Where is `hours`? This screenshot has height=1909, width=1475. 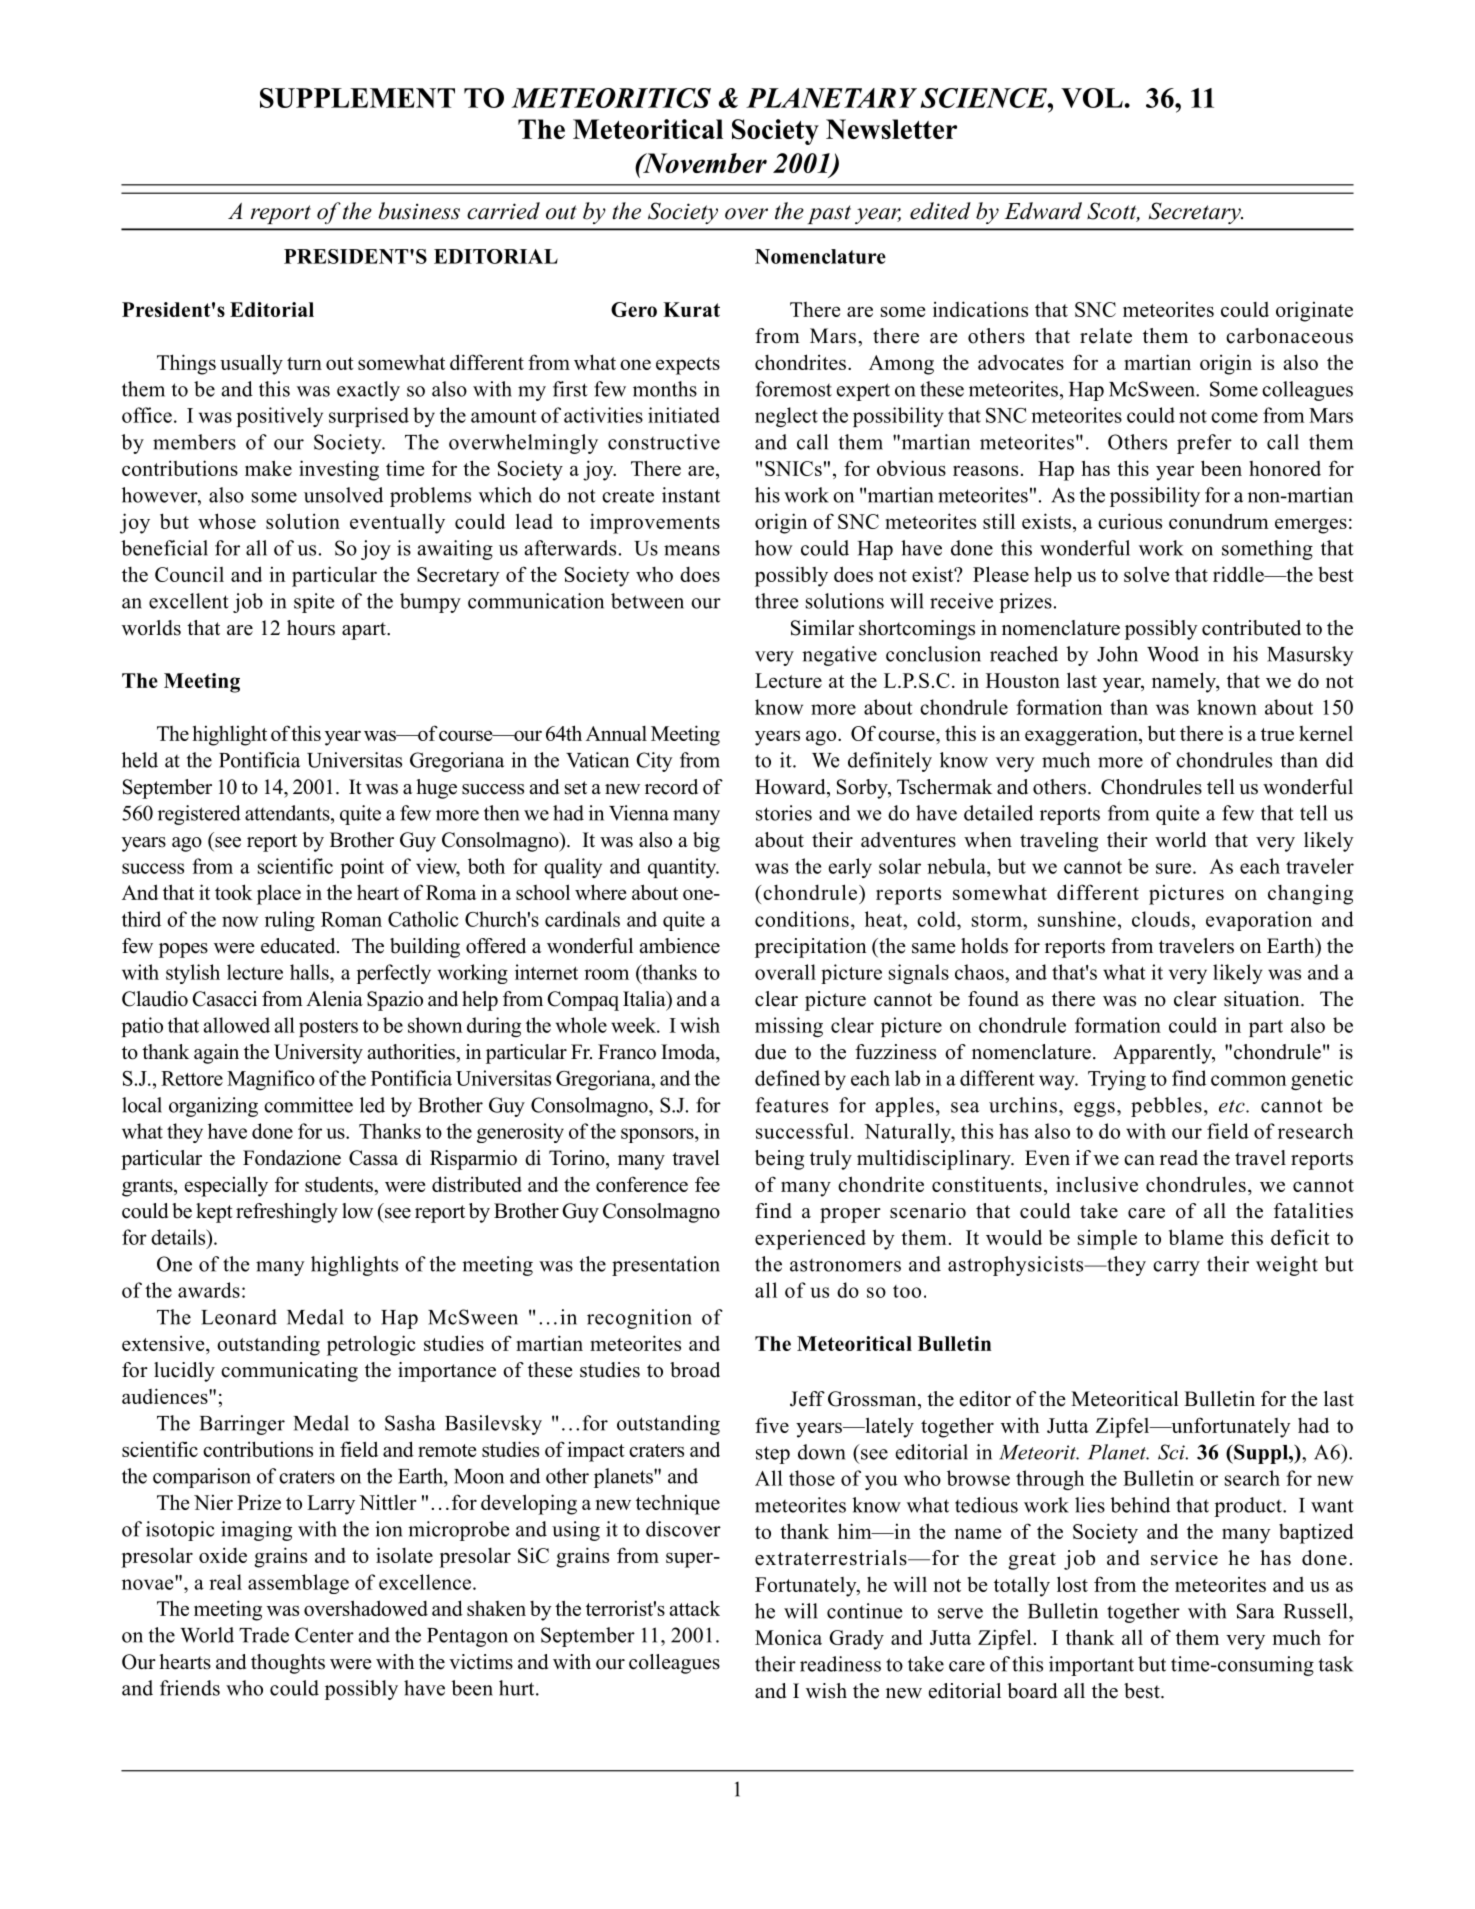 hours is located at coordinates (311, 628).
